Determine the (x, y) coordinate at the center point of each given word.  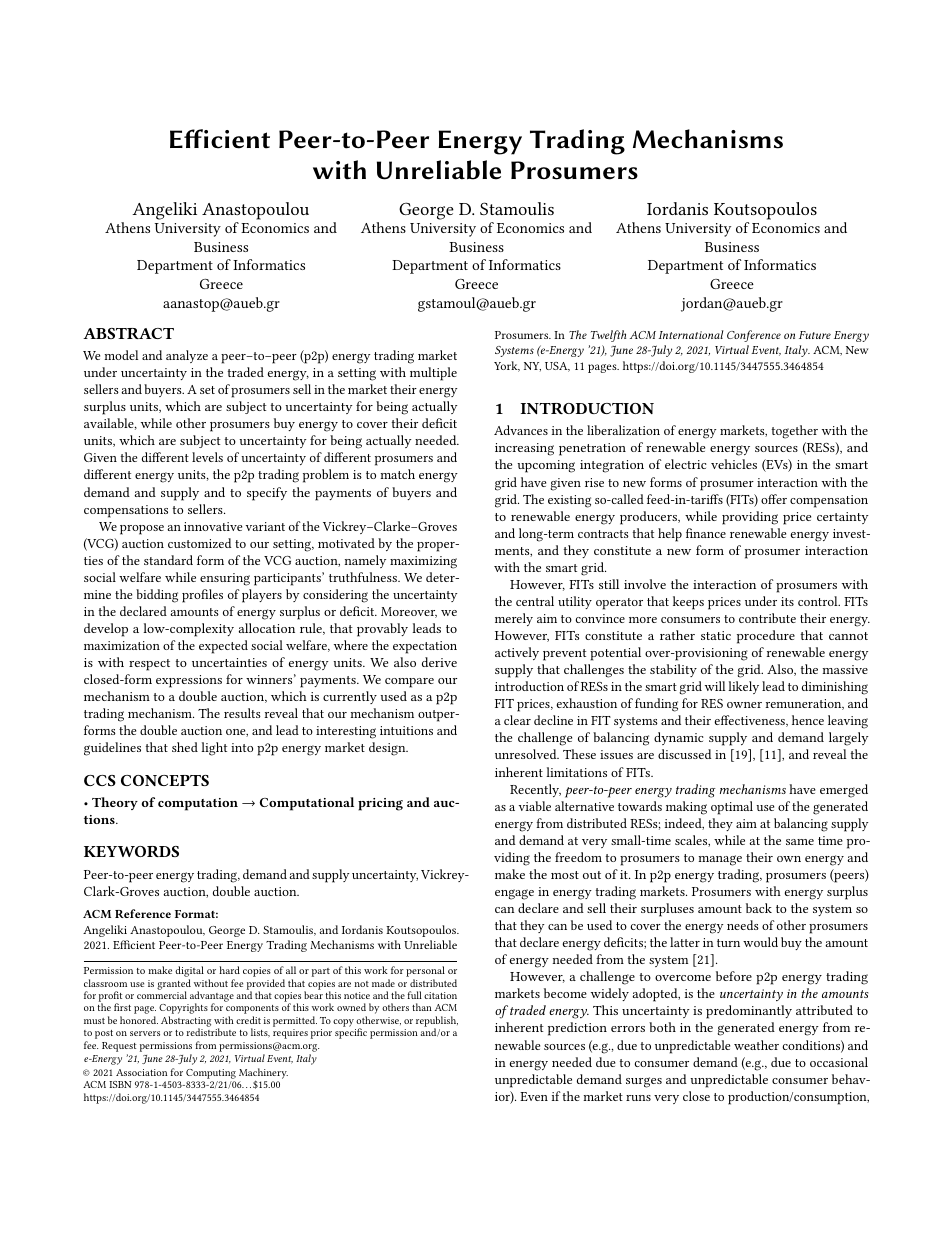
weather (756, 1045)
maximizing (423, 562)
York (507, 366)
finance (706, 533)
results (242, 713)
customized (199, 543)
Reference (143, 913)
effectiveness (750, 721)
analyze (187, 356)
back (759, 908)
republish (437, 1022)
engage (514, 894)
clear (517, 720)
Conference (754, 336)
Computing (211, 1074)
